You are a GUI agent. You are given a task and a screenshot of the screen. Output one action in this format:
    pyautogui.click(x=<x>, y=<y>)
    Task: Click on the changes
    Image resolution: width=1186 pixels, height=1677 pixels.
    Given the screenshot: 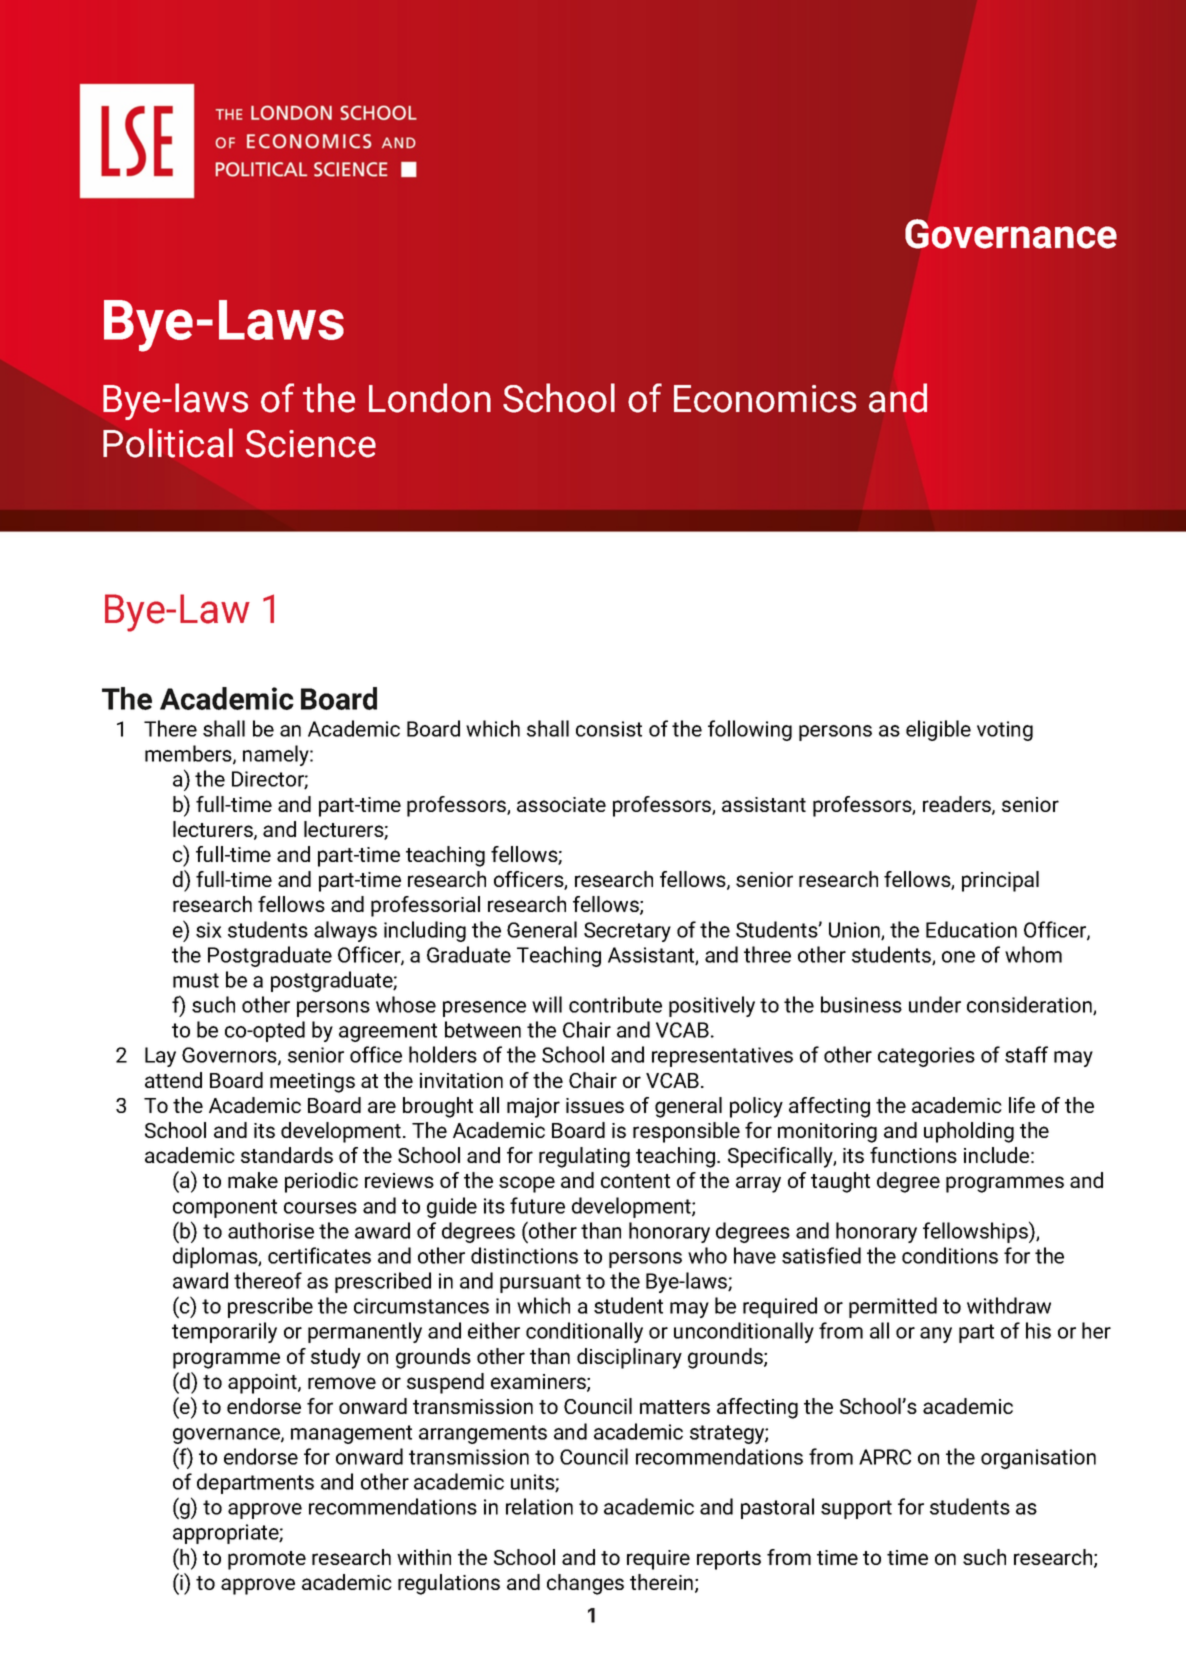 What is the action you would take?
    pyautogui.click(x=585, y=1584)
